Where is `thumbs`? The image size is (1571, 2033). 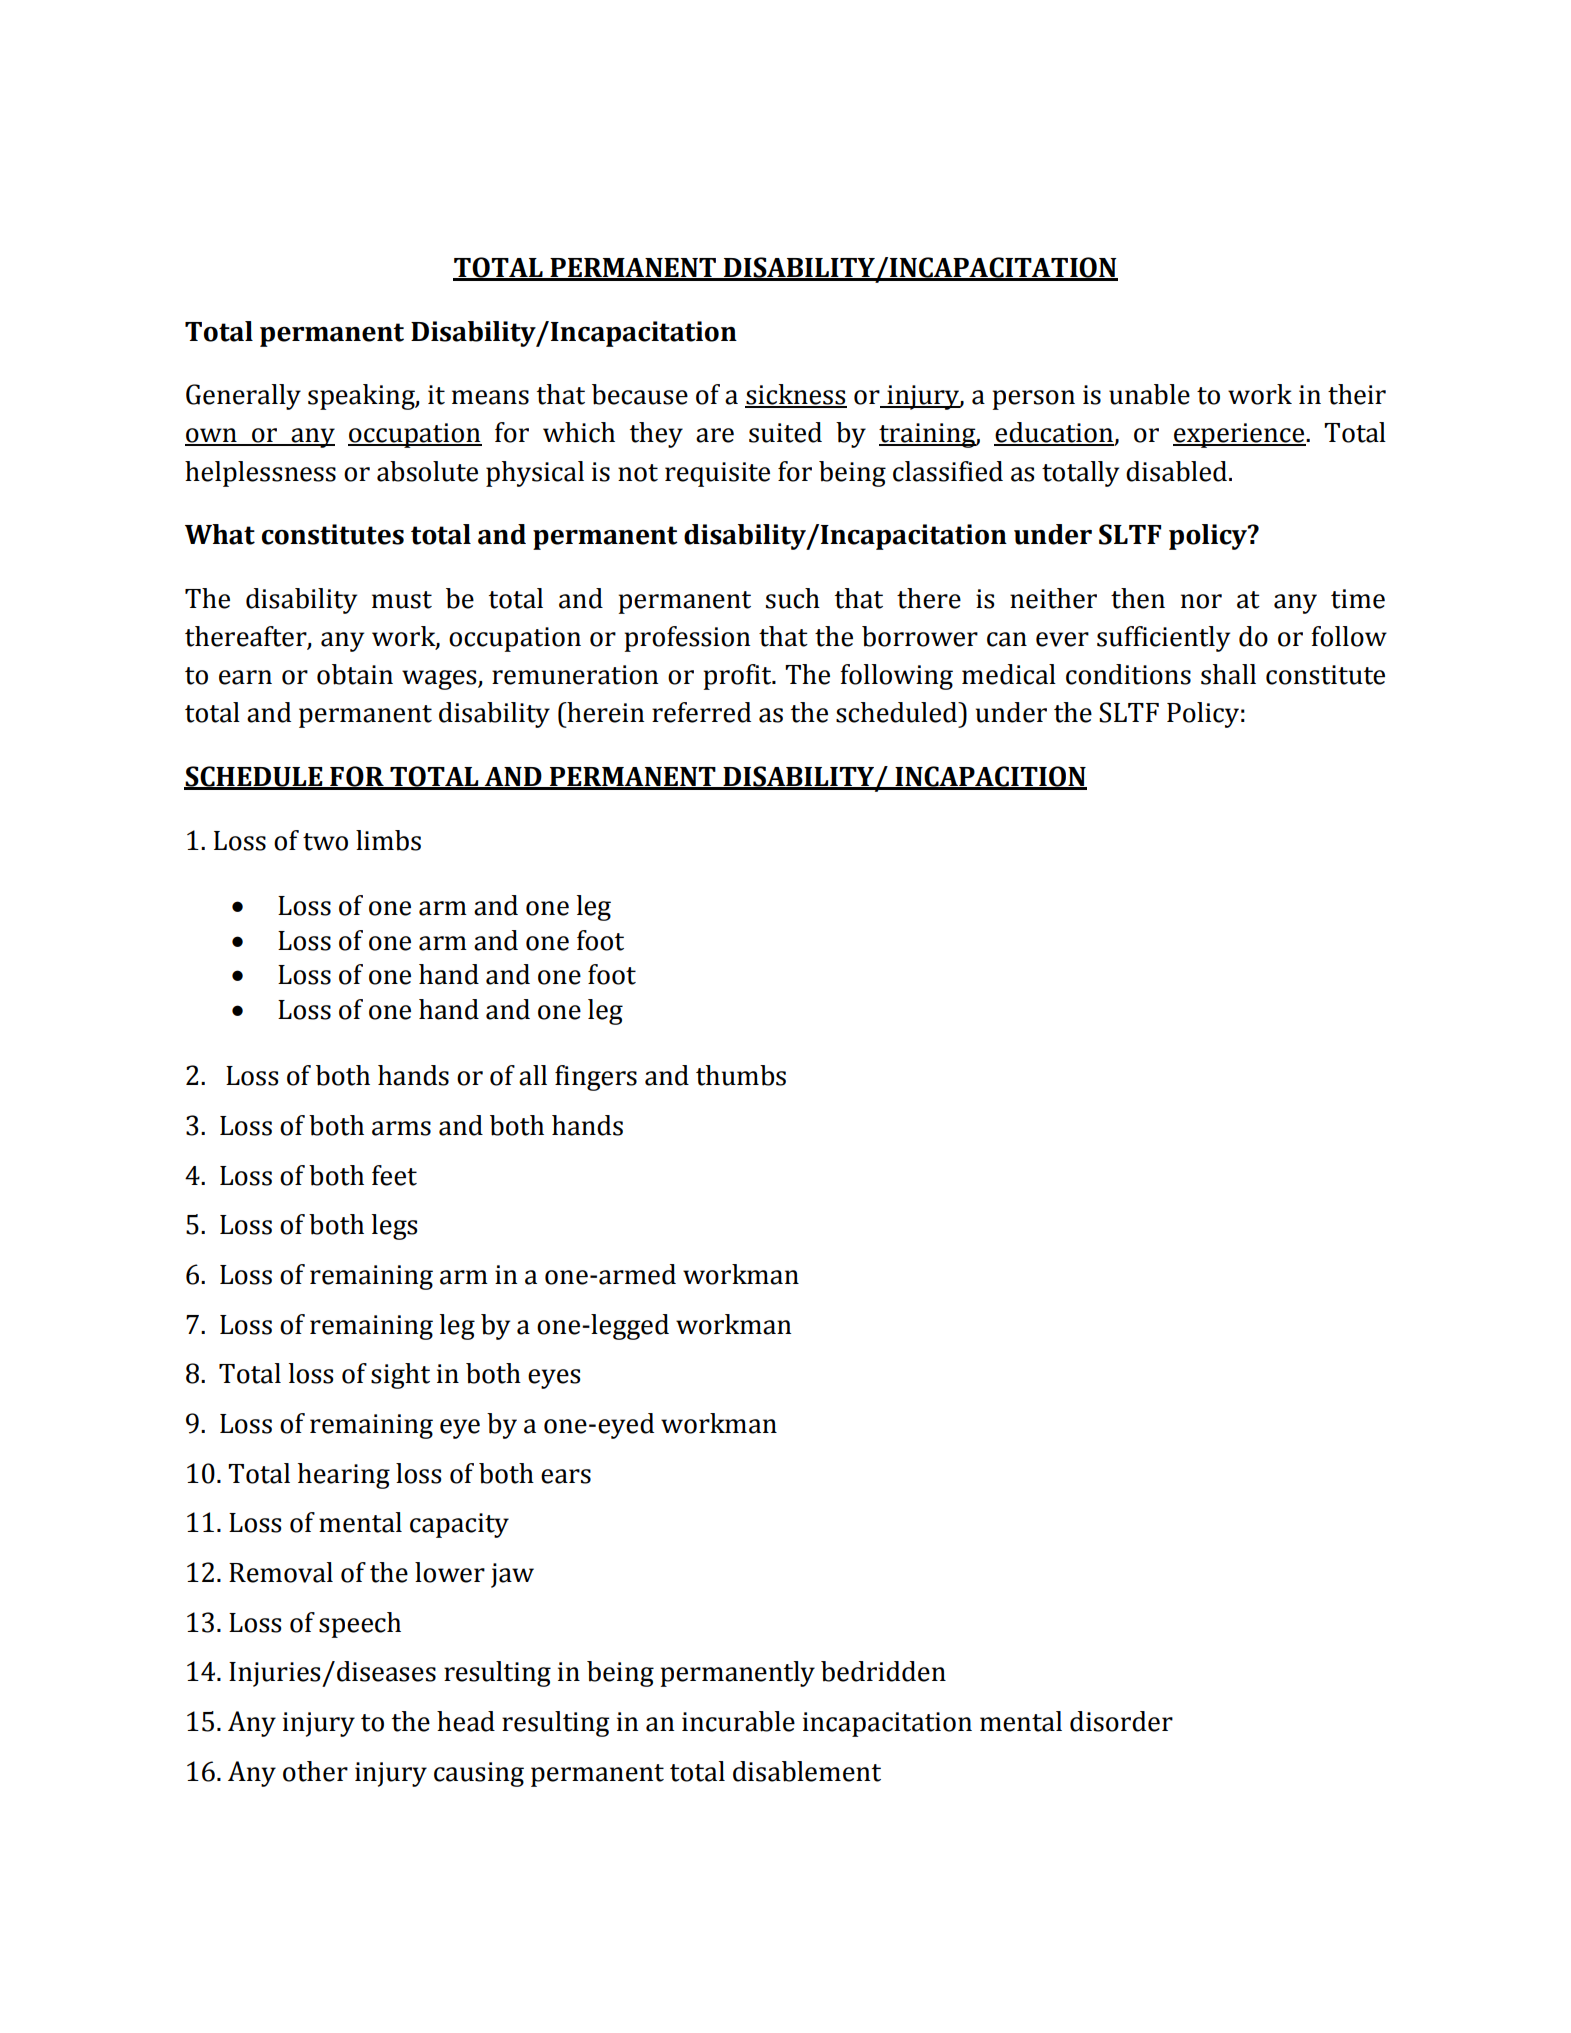 thumbs is located at coordinates (741, 1075).
